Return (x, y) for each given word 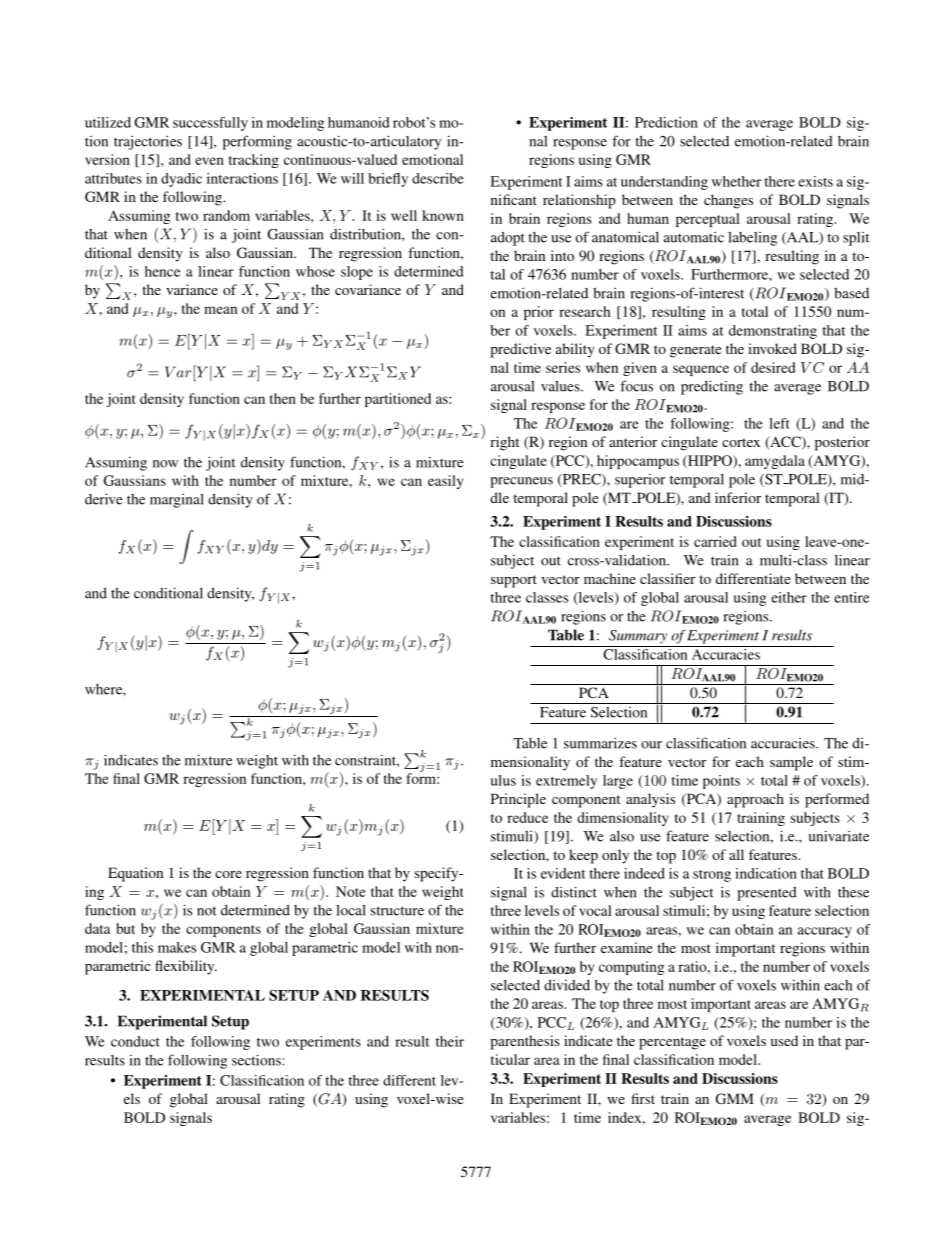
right (504, 443)
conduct (135, 1041)
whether (736, 181)
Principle (518, 800)
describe (438, 178)
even (209, 161)
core (228, 874)
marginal (177, 500)
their (450, 1041)
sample (791, 763)
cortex (741, 442)
